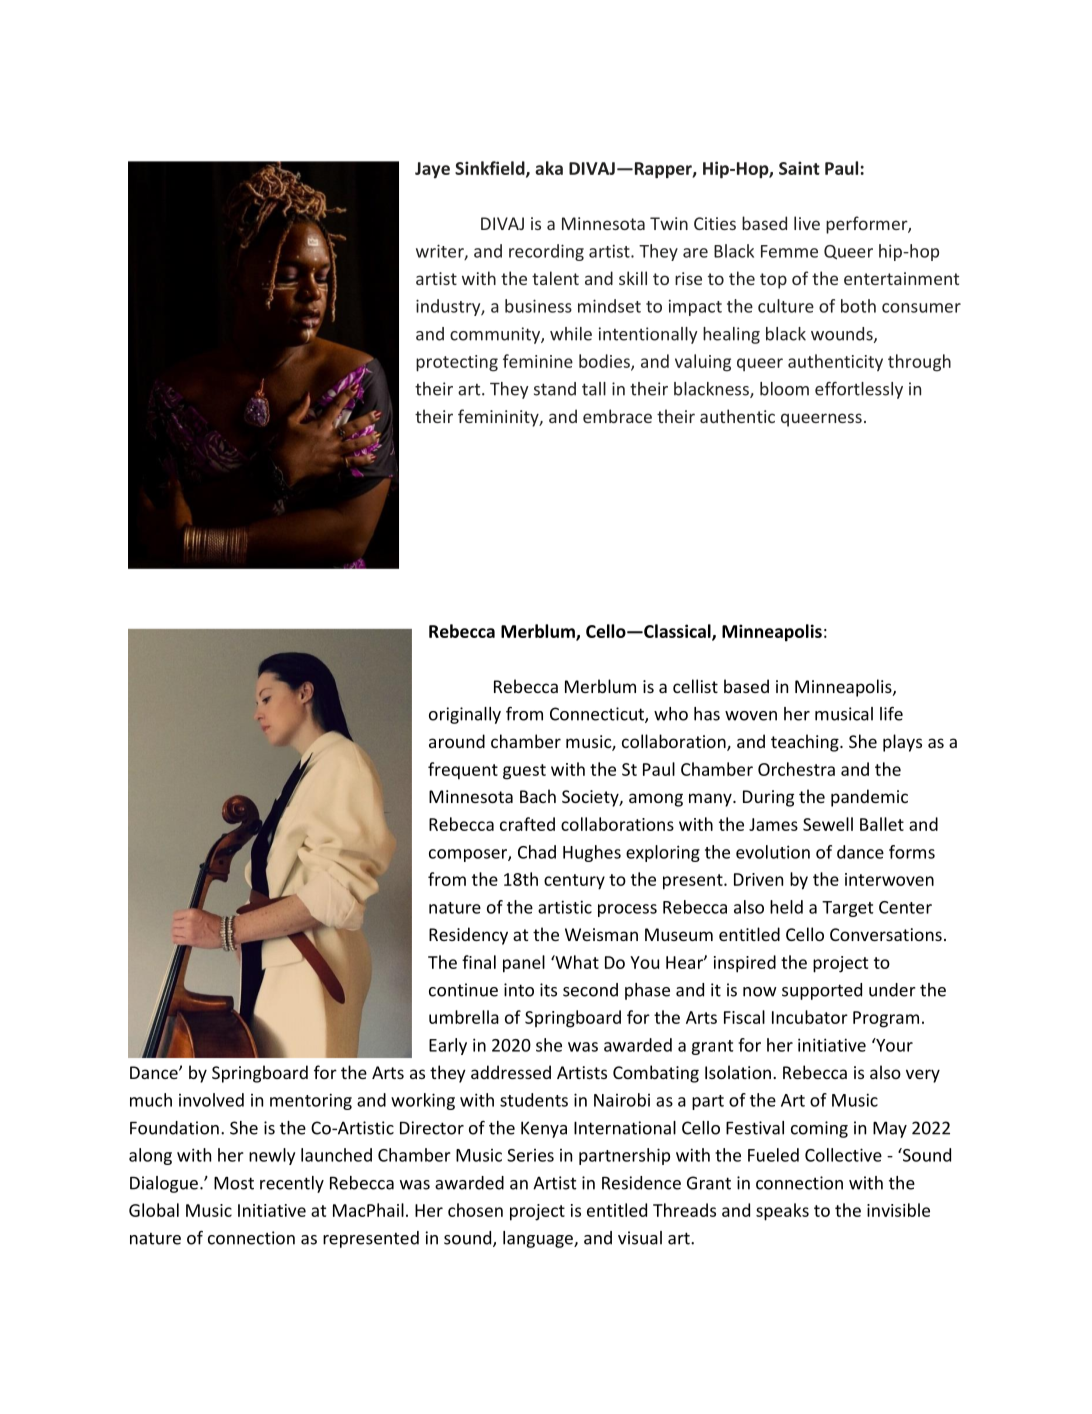  What do you see at coordinates (457, 741) in the screenshot?
I see `around` at bounding box center [457, 741].
